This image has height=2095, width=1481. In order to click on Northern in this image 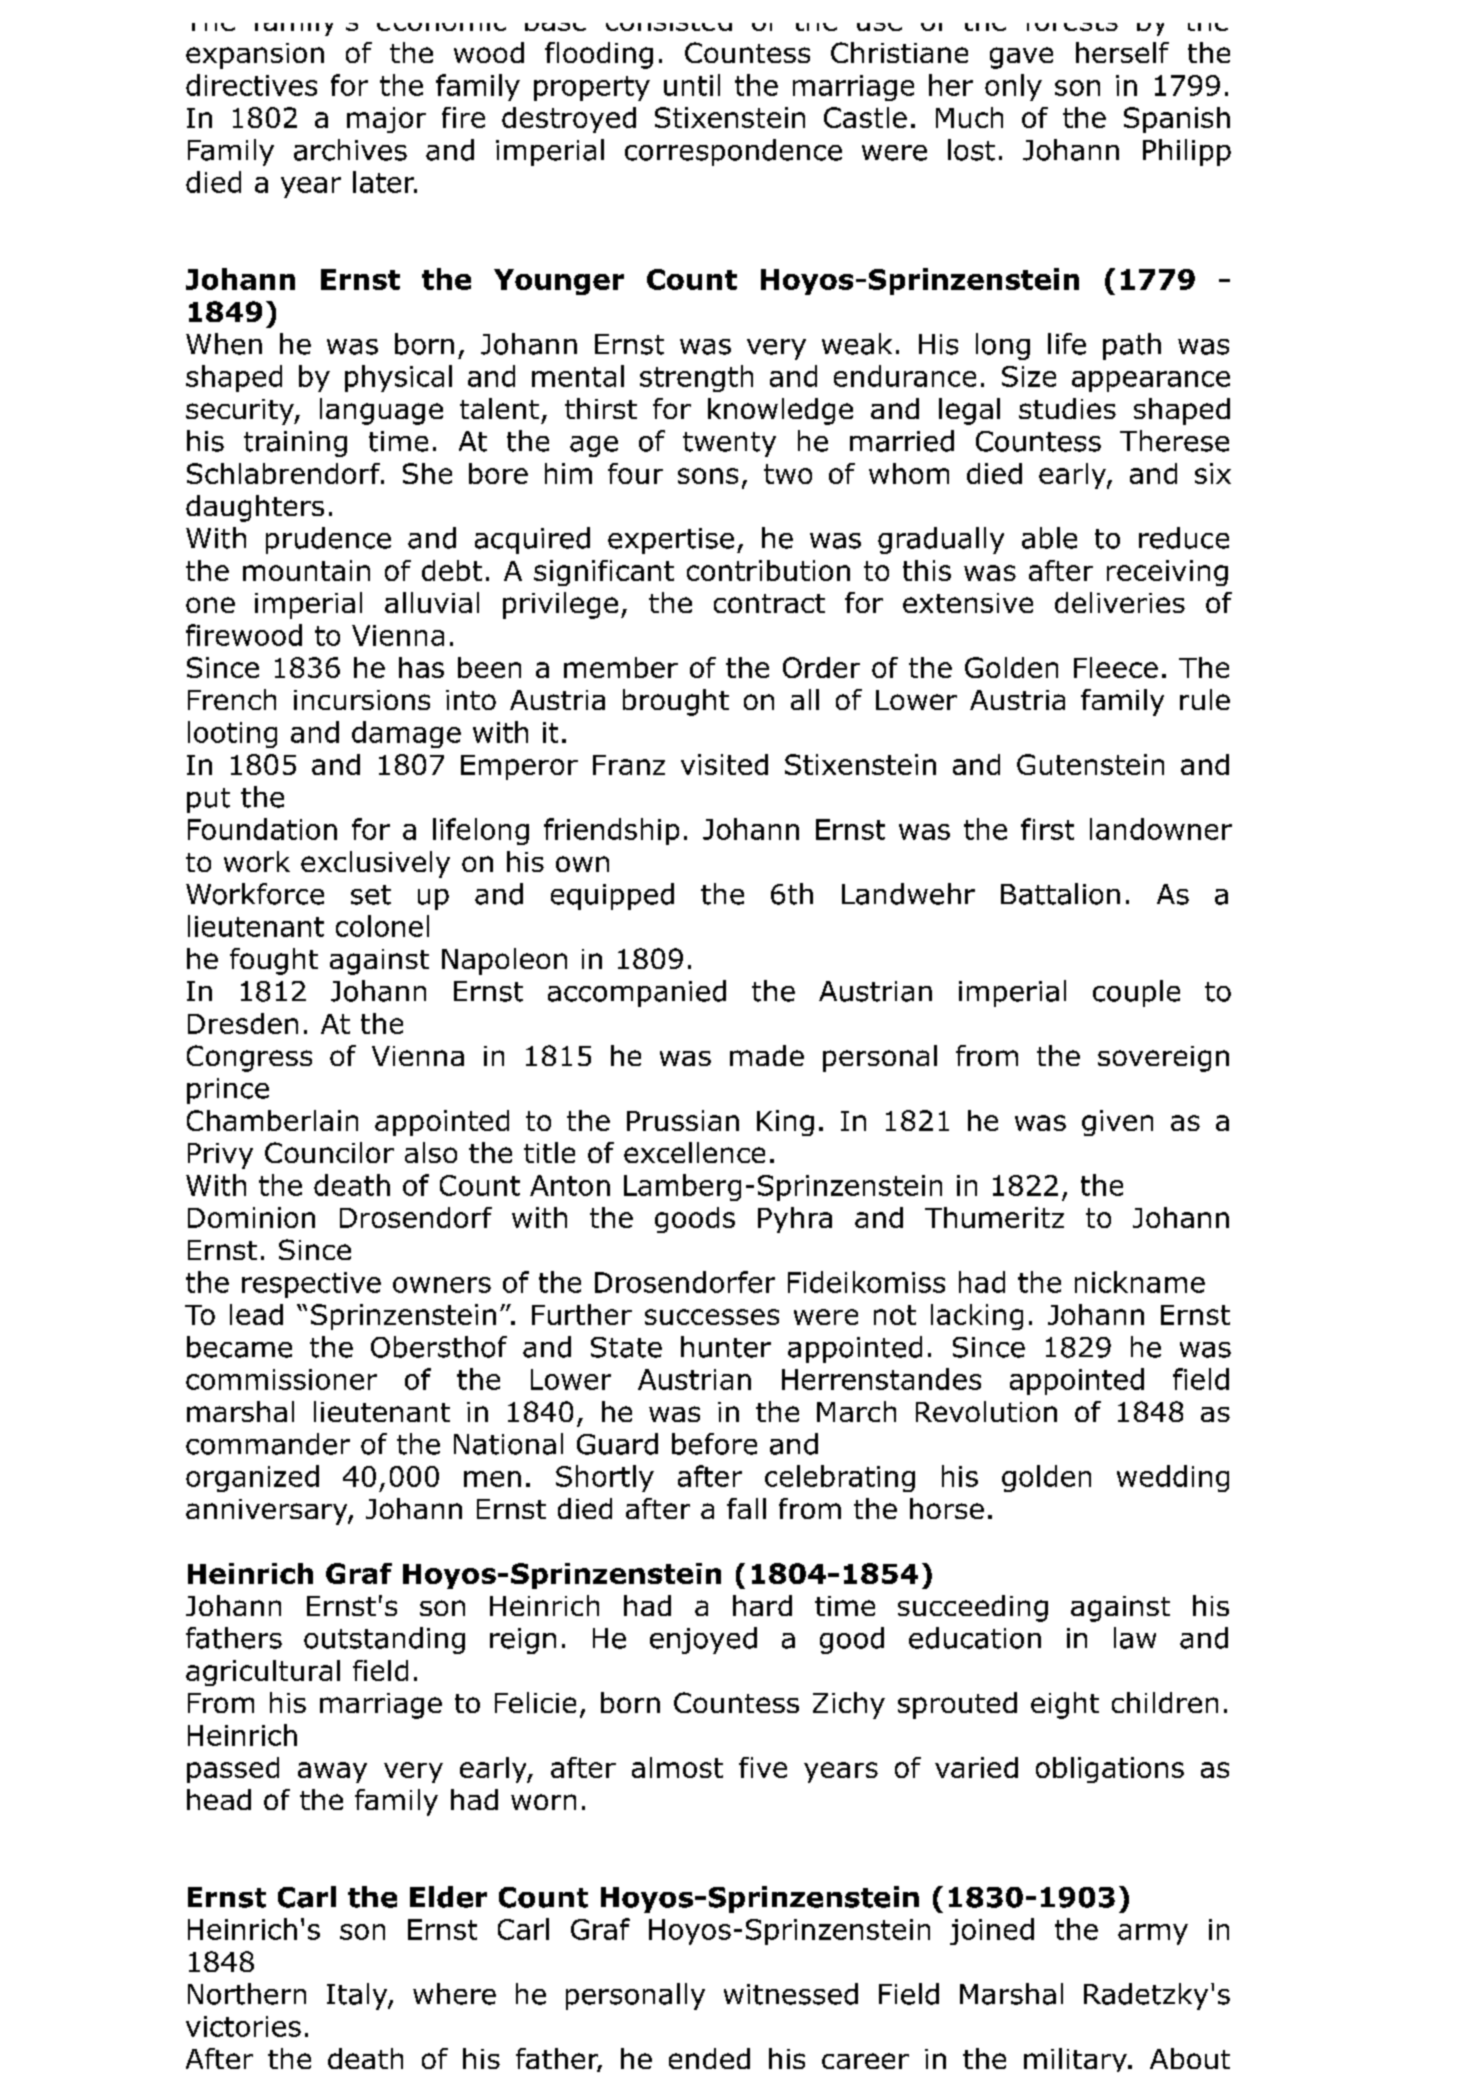, I will do `click(247, 1994)`.
